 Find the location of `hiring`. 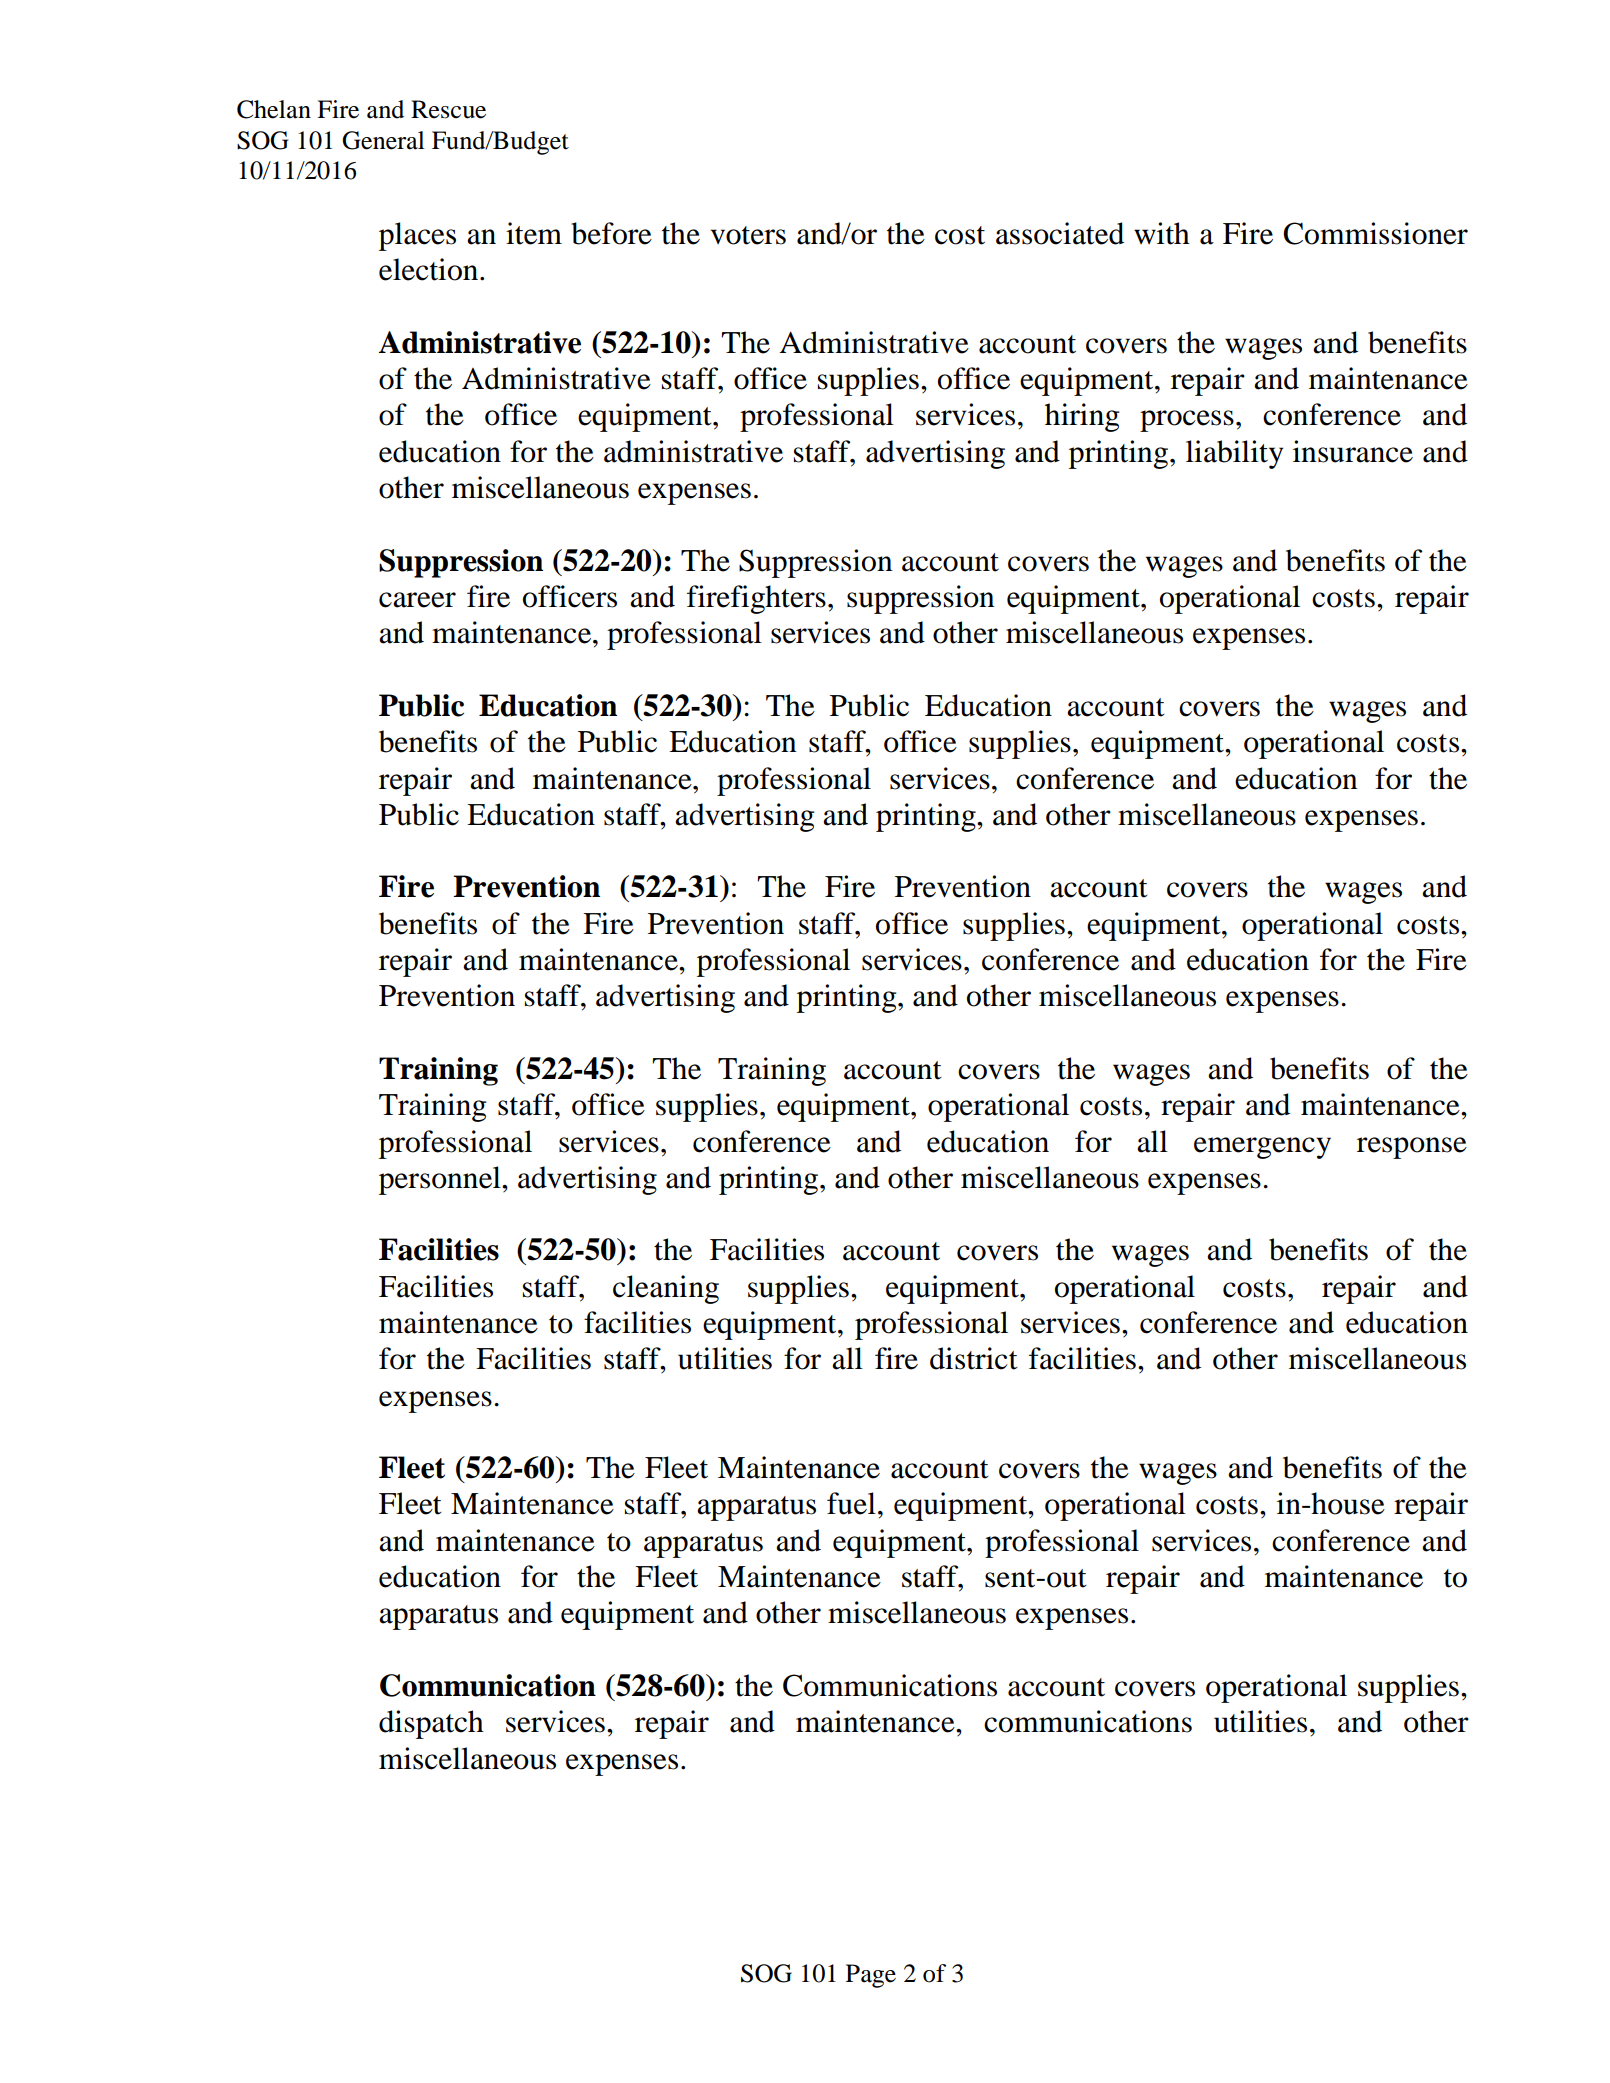

hiring is located at coordinates (1082, 417).
